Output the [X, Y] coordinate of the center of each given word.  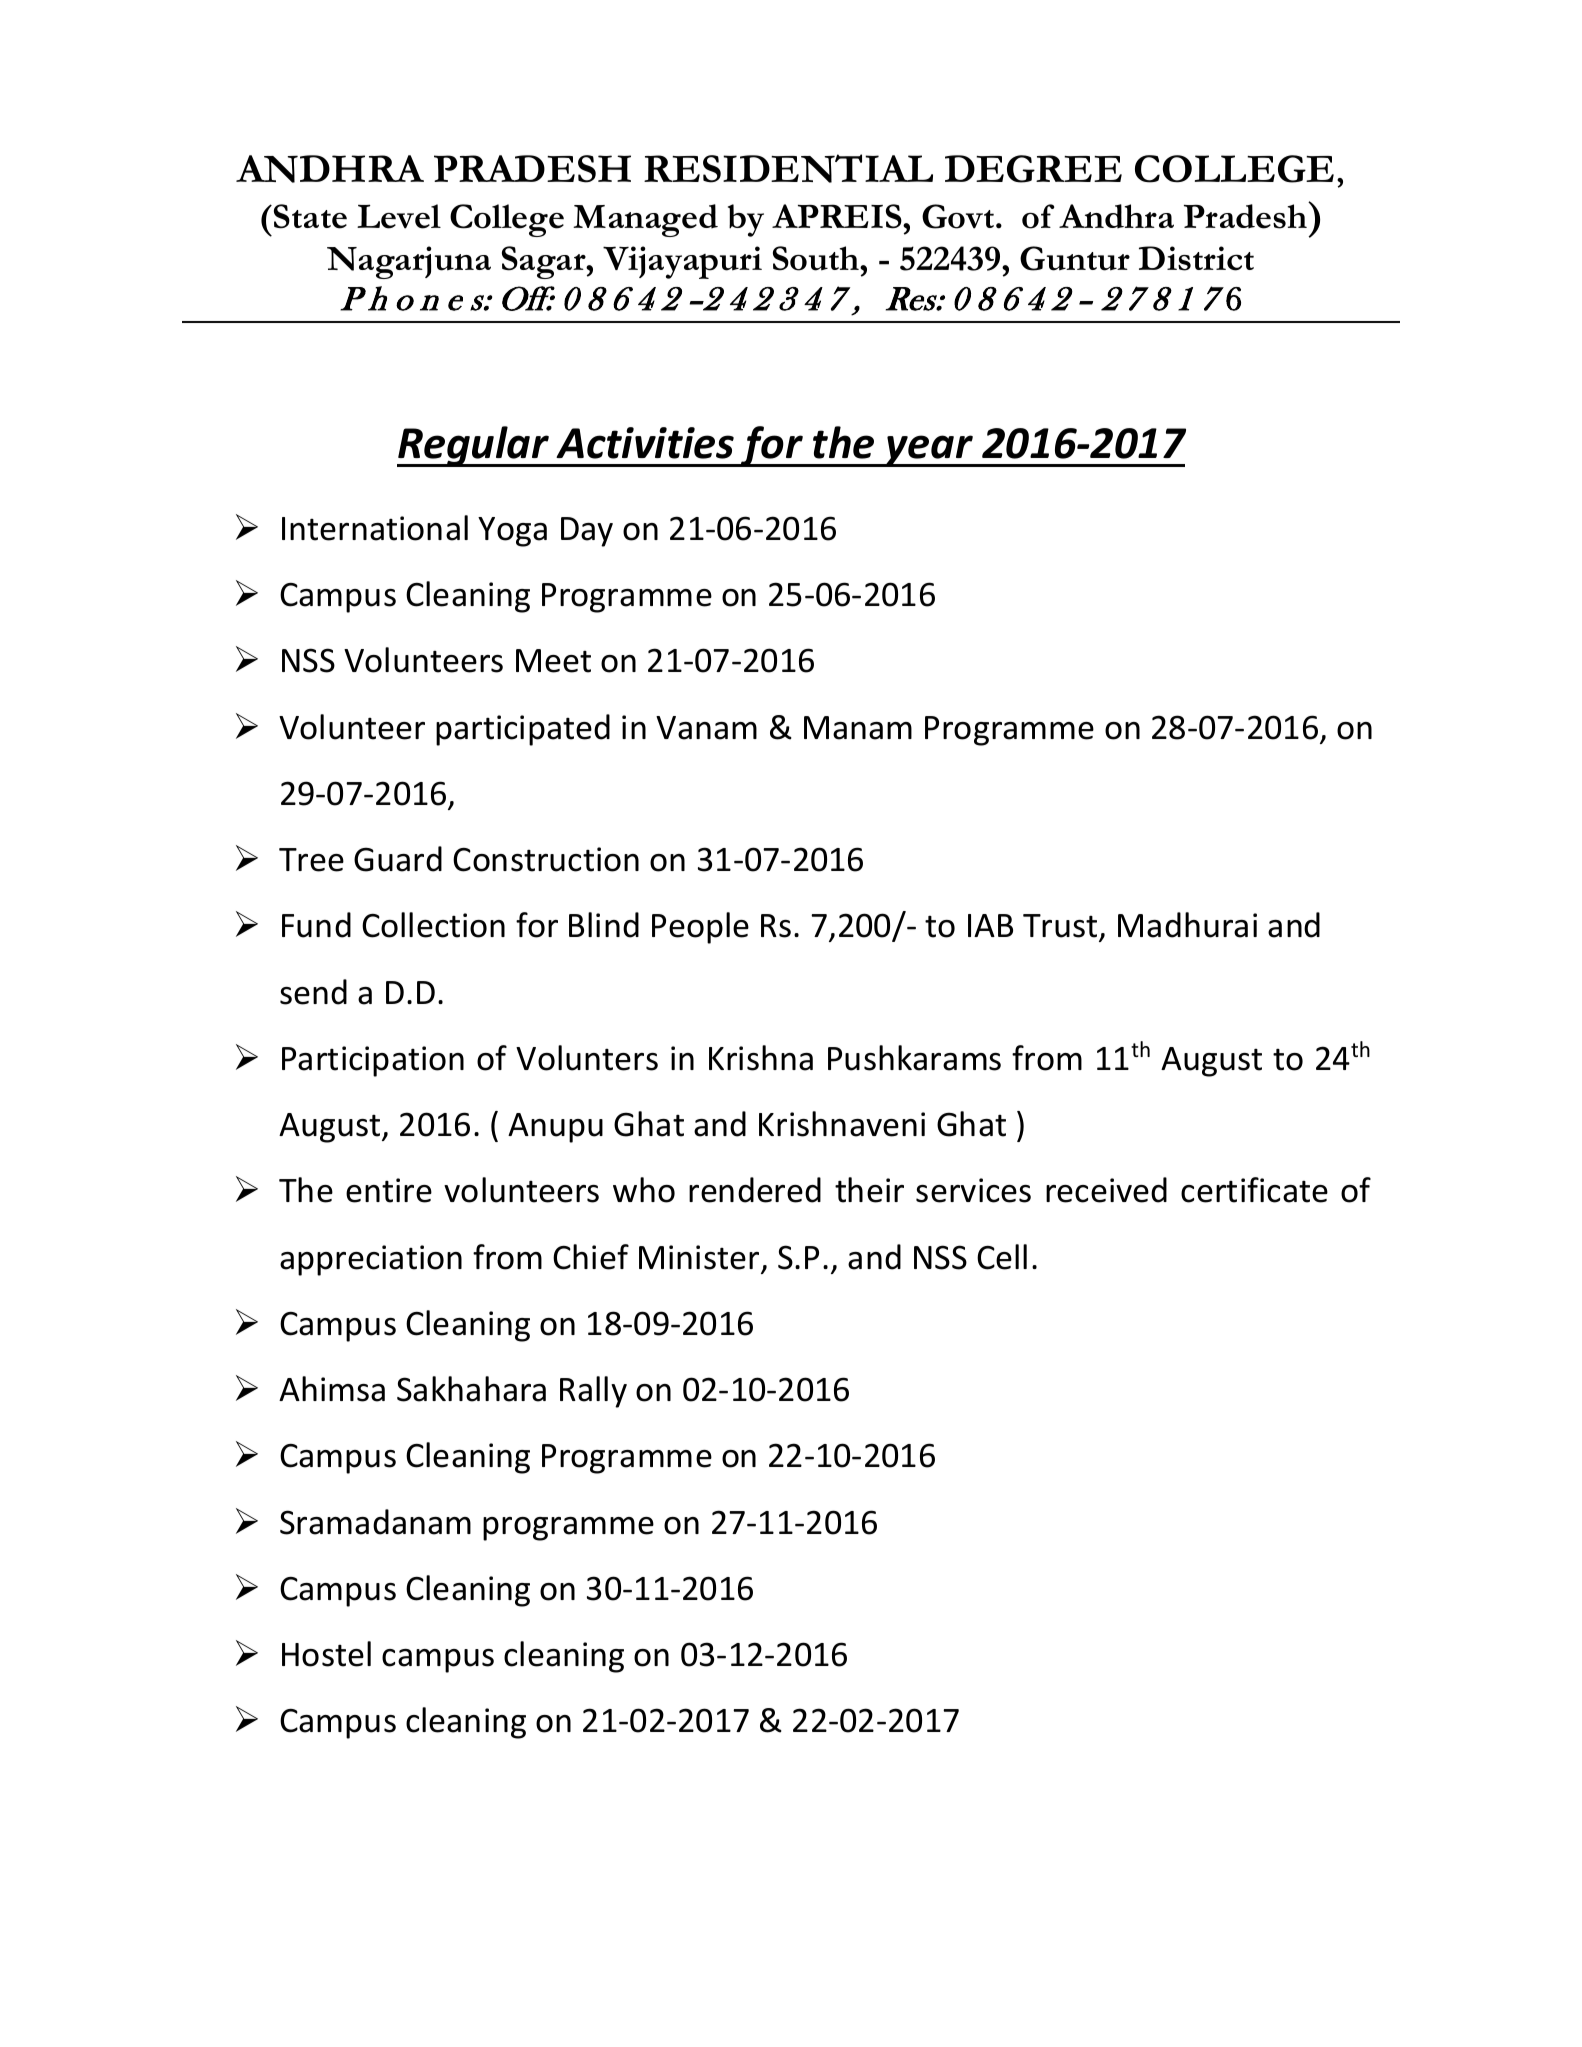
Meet [553, 661]
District [1196, 258]
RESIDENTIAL [788, 168]
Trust [1060, 926]
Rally [593, 1392]
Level [399, 216]
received [1106, 1190]
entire [389, 1190]
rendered [755, 1190]
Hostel [326, 1654]
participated [523, 730]
